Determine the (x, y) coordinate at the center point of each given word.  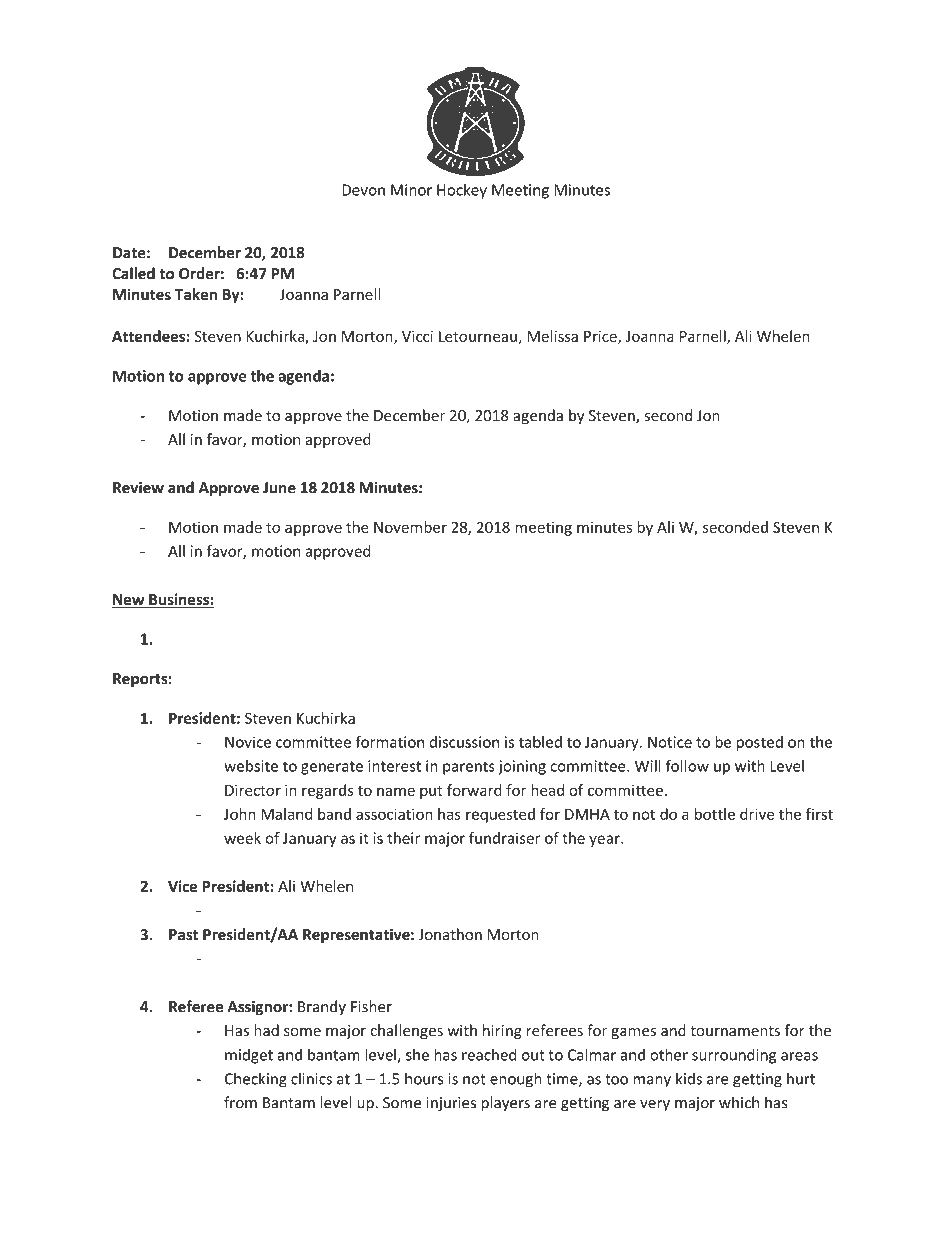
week (242, 838)
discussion (464, 742)
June (279, 488)
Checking (256, 1080)
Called (133, 273)
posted (760, 743)
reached (489, 1054)
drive (757, 814)
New (129, 601)
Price (601, 337)
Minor (411, 190)
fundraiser (505, 838)
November (410, 527)
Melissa (553, 336)
